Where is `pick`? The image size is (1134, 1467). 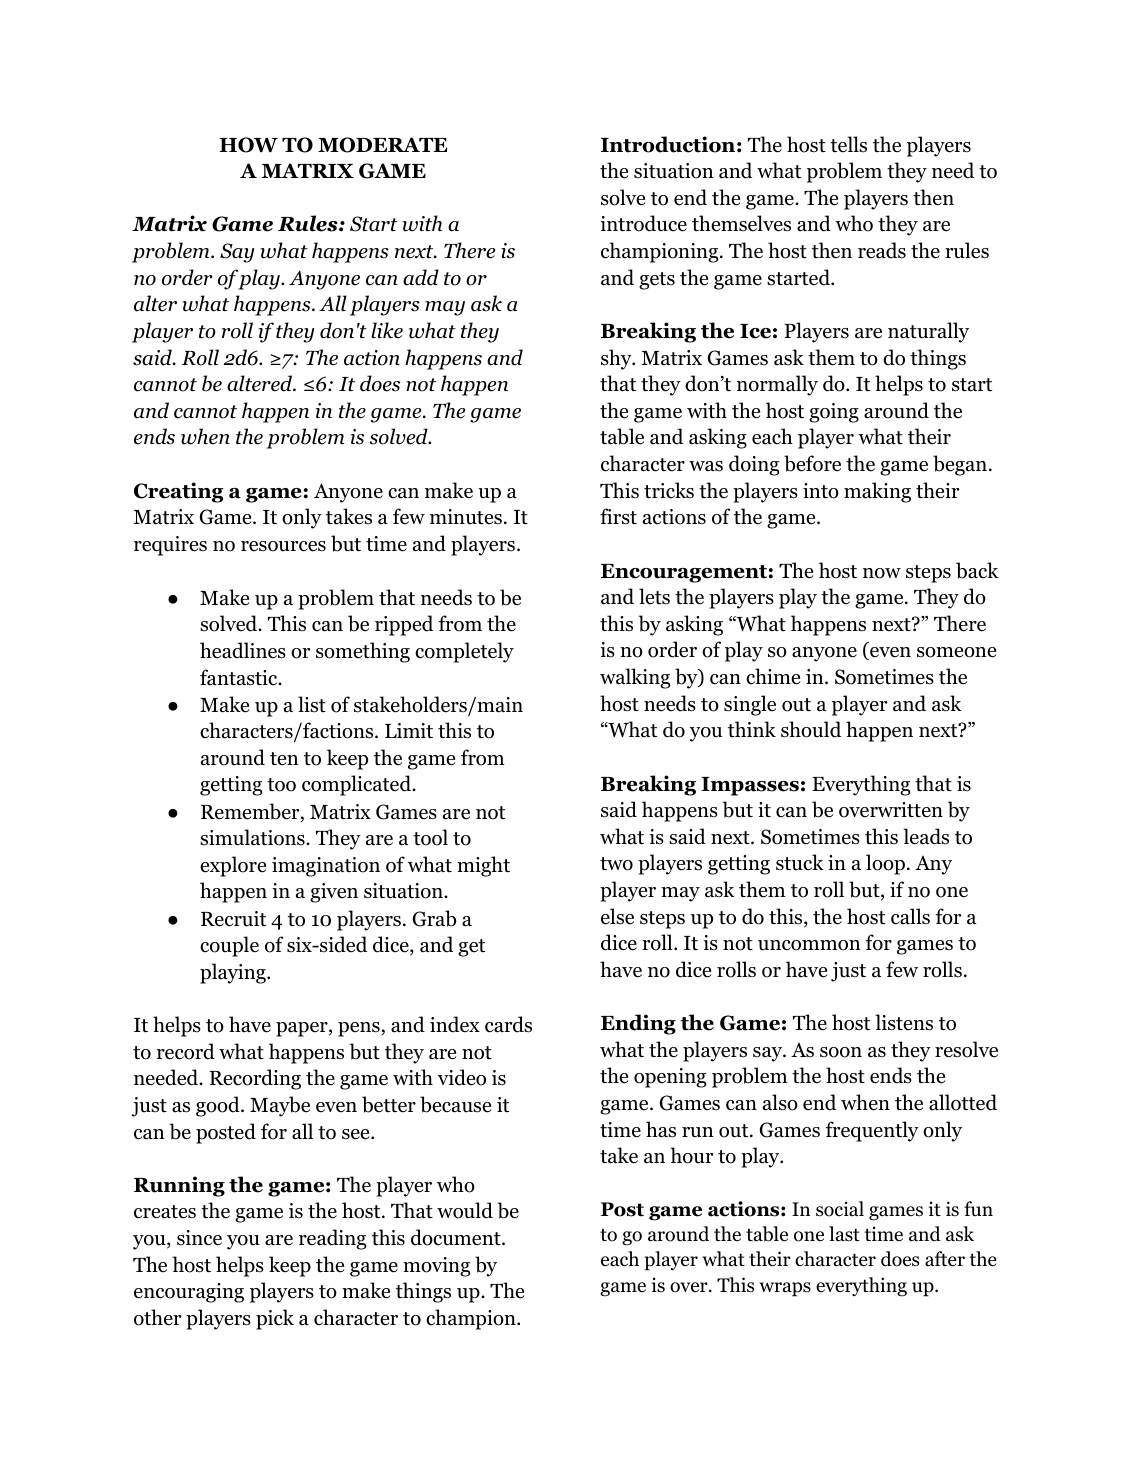 pick is located at coordinates (275, 1319).
